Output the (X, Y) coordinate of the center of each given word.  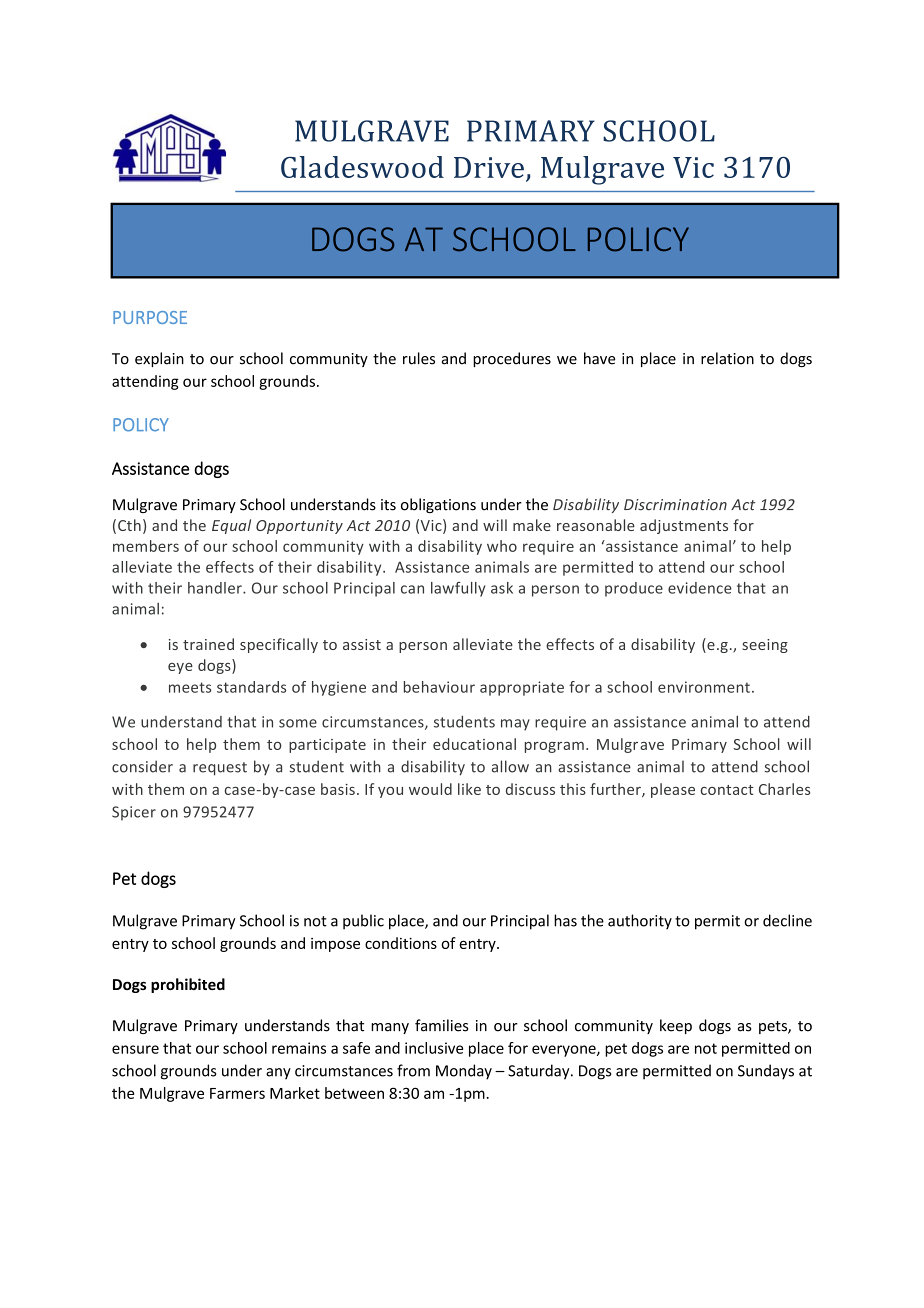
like (469, 789)
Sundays (766, 1072)
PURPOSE (150, 317)
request (220, 769)
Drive (489, 167)
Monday (464, 1072)
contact (727, 790)
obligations (438, 505)
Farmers (237, 1093)
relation (727, 358)
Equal (231, 526)
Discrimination (675, 505)
